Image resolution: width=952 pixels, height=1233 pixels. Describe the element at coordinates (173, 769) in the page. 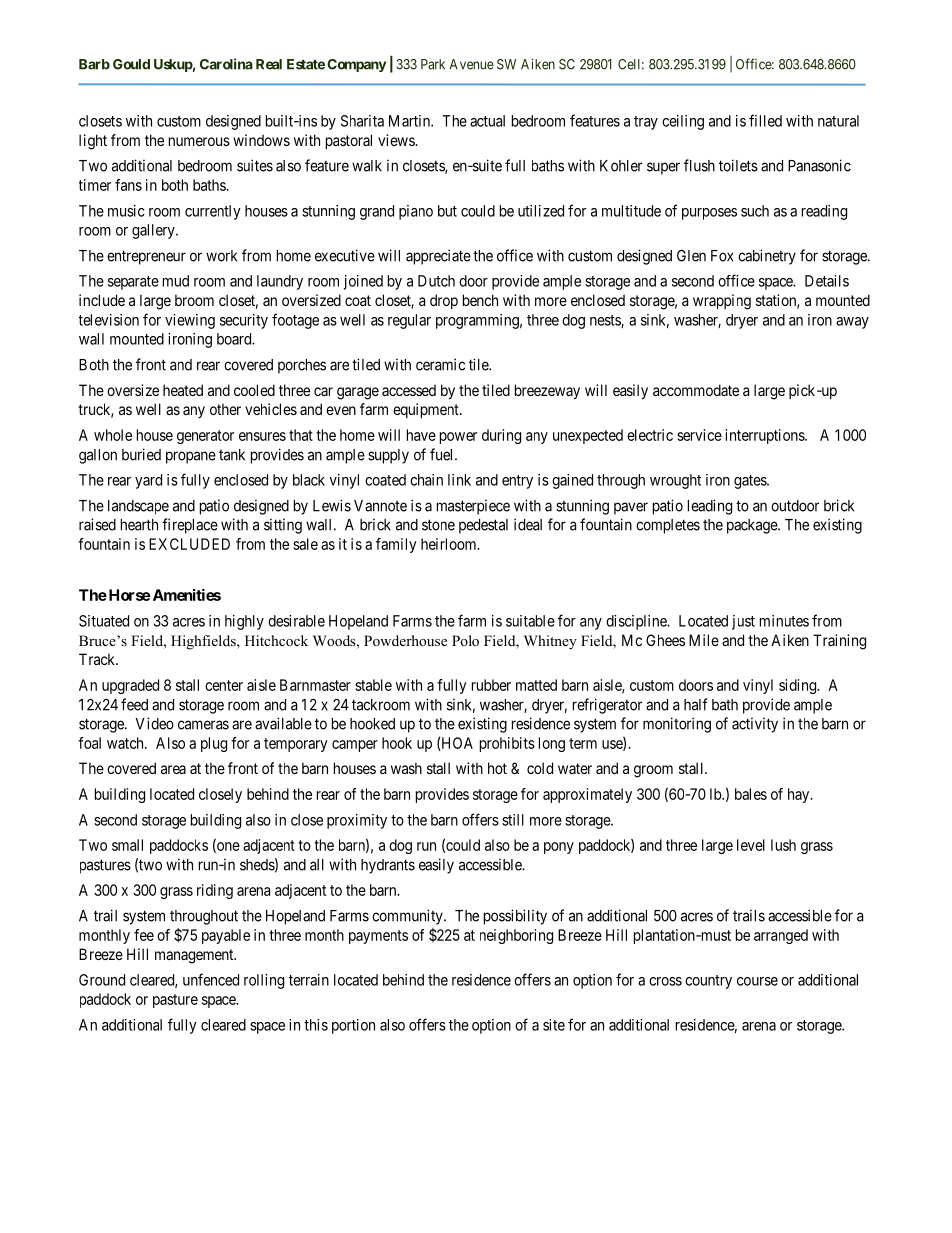

I see `area` at that location.
